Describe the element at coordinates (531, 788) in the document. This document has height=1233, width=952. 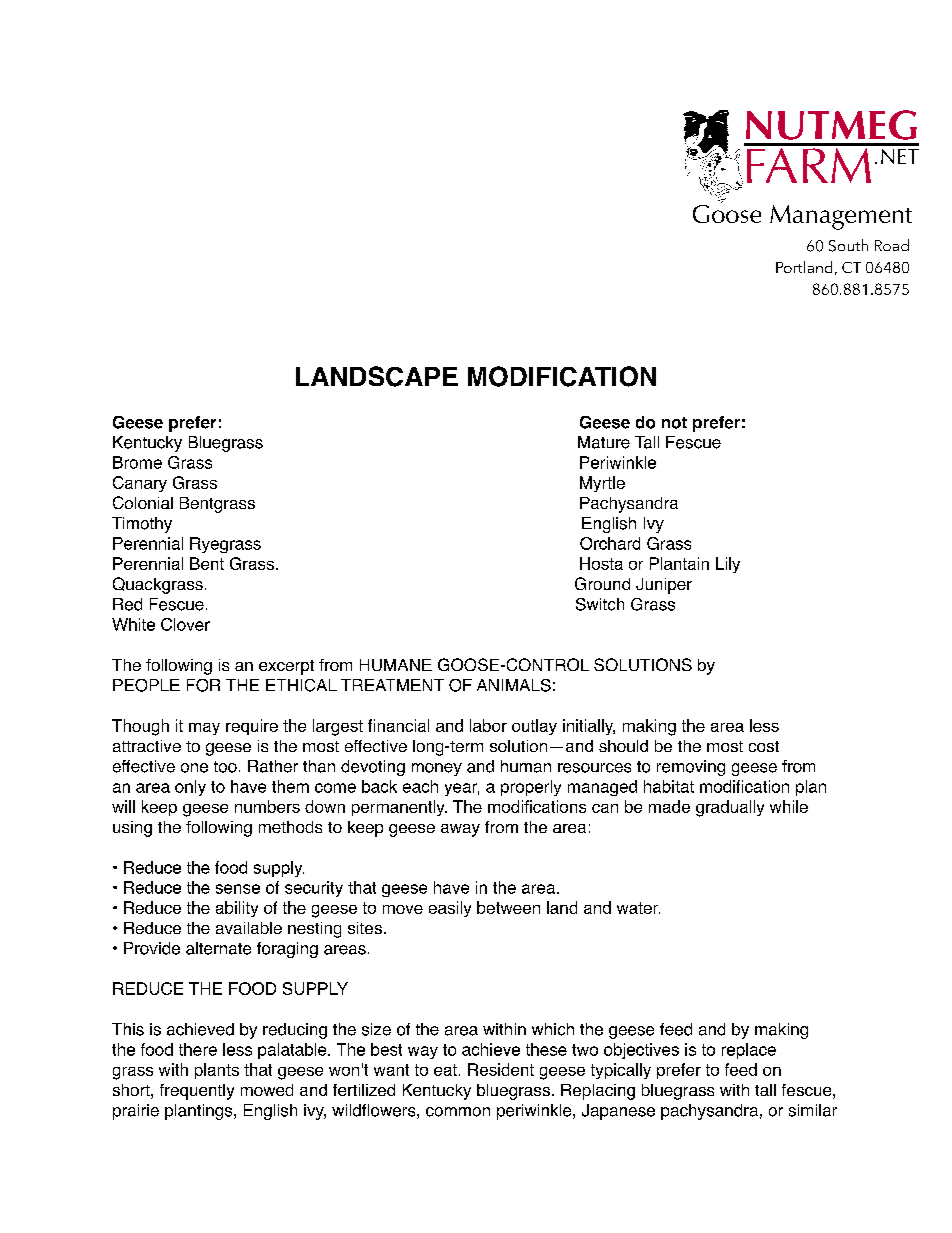
I see `properly` at that location.
